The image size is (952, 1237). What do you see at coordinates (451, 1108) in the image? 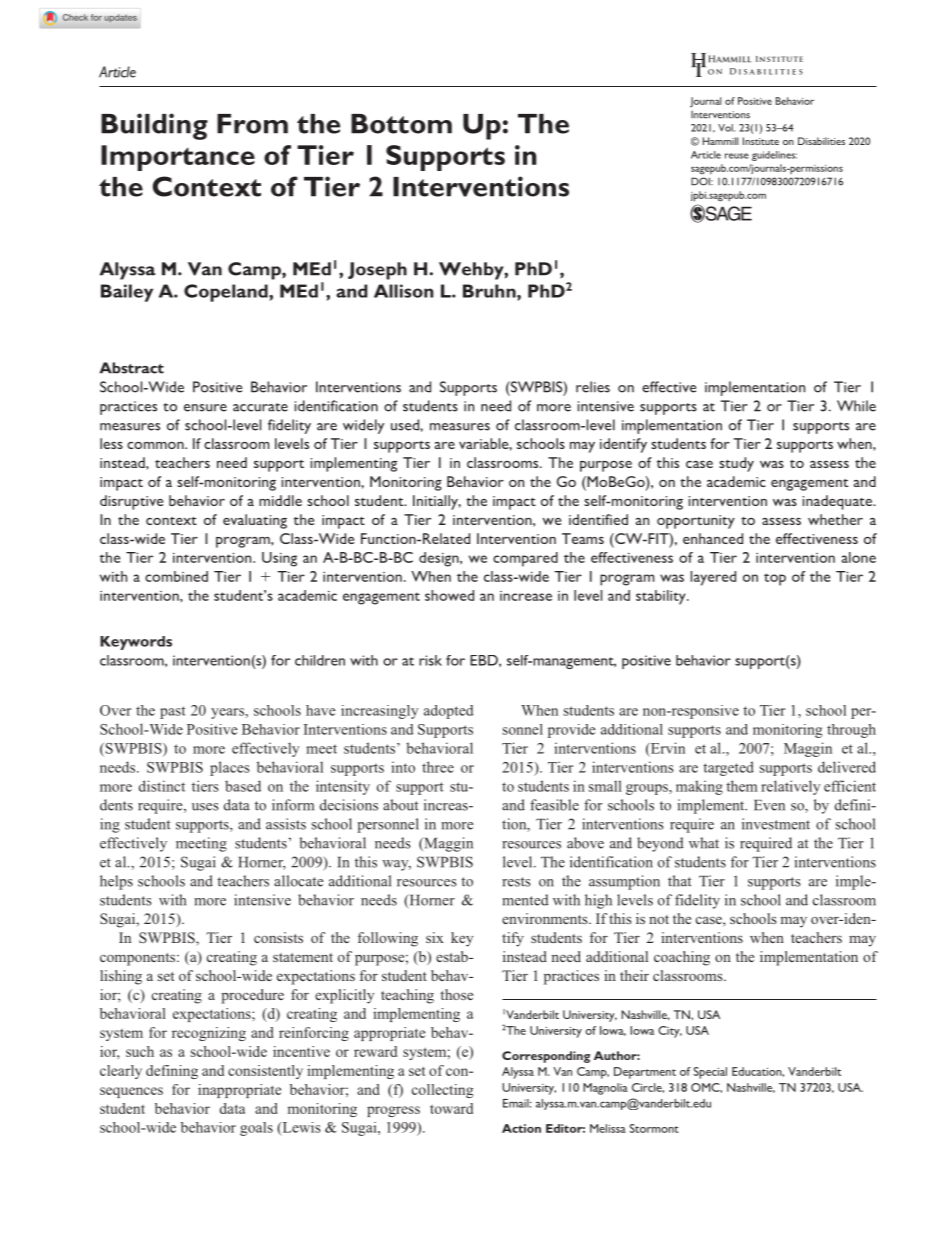
I see `toward` at bounding box center [451, 1108].
